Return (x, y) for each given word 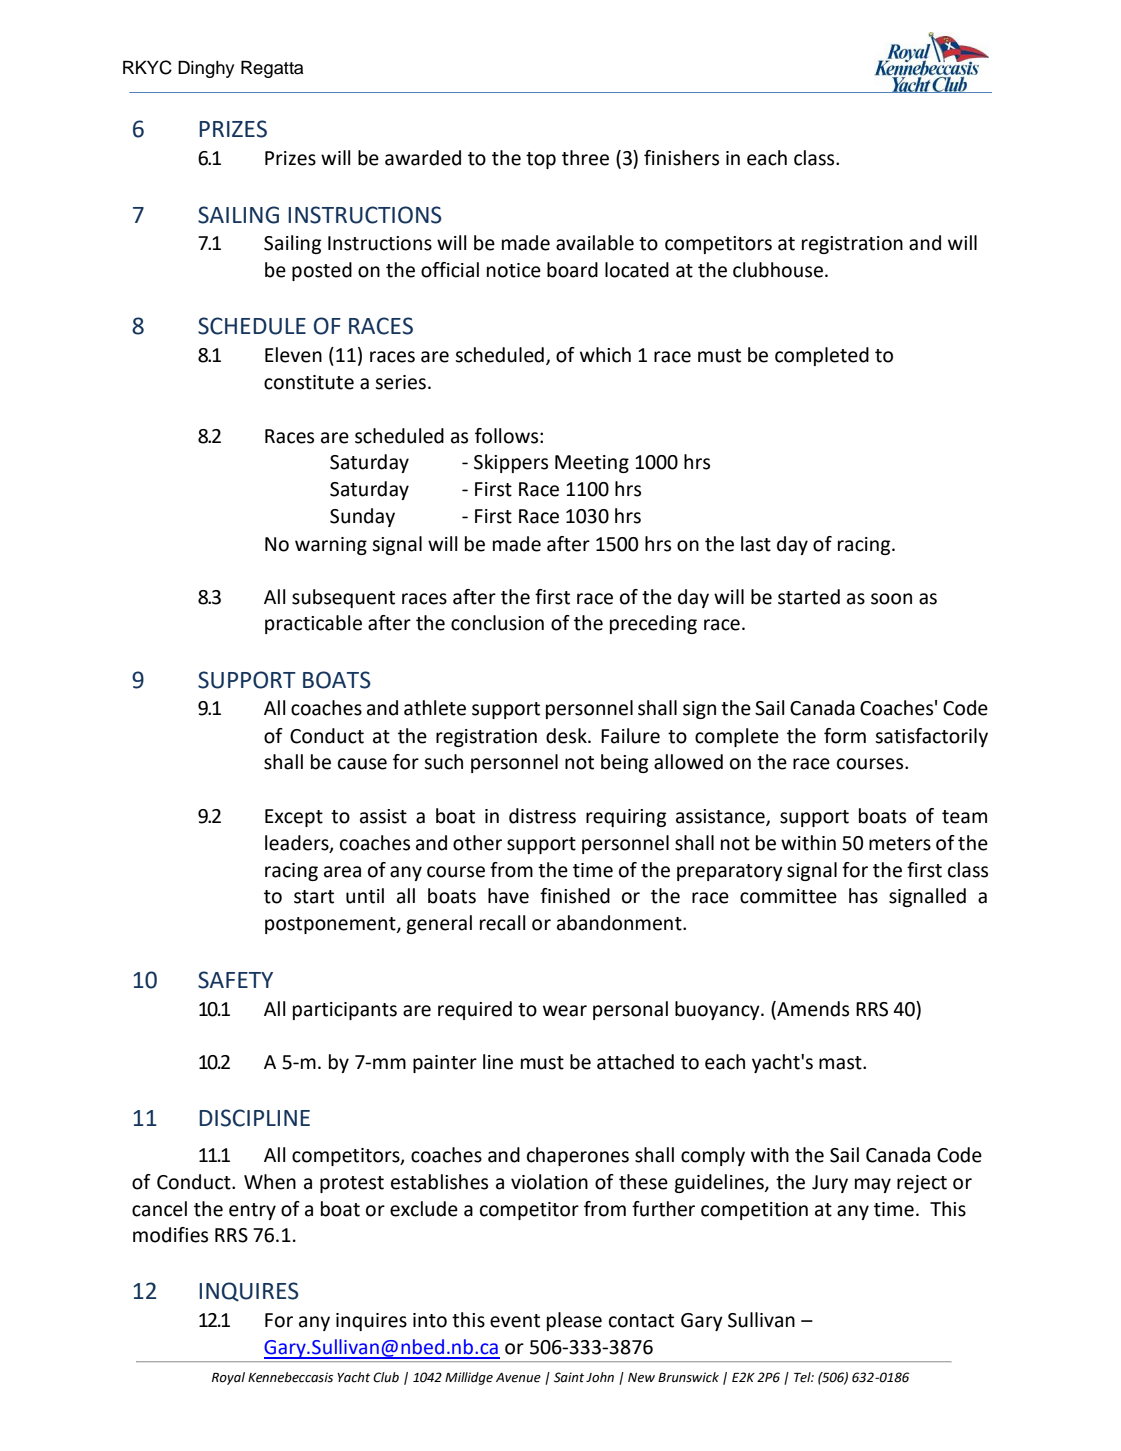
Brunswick (688, 1377)
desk (567, 736)
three (585, 158)
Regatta (272, 69)
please (574, 1321)
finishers (681, 158)
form (845, 736)
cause (362, 764)
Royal (228, 1378)
